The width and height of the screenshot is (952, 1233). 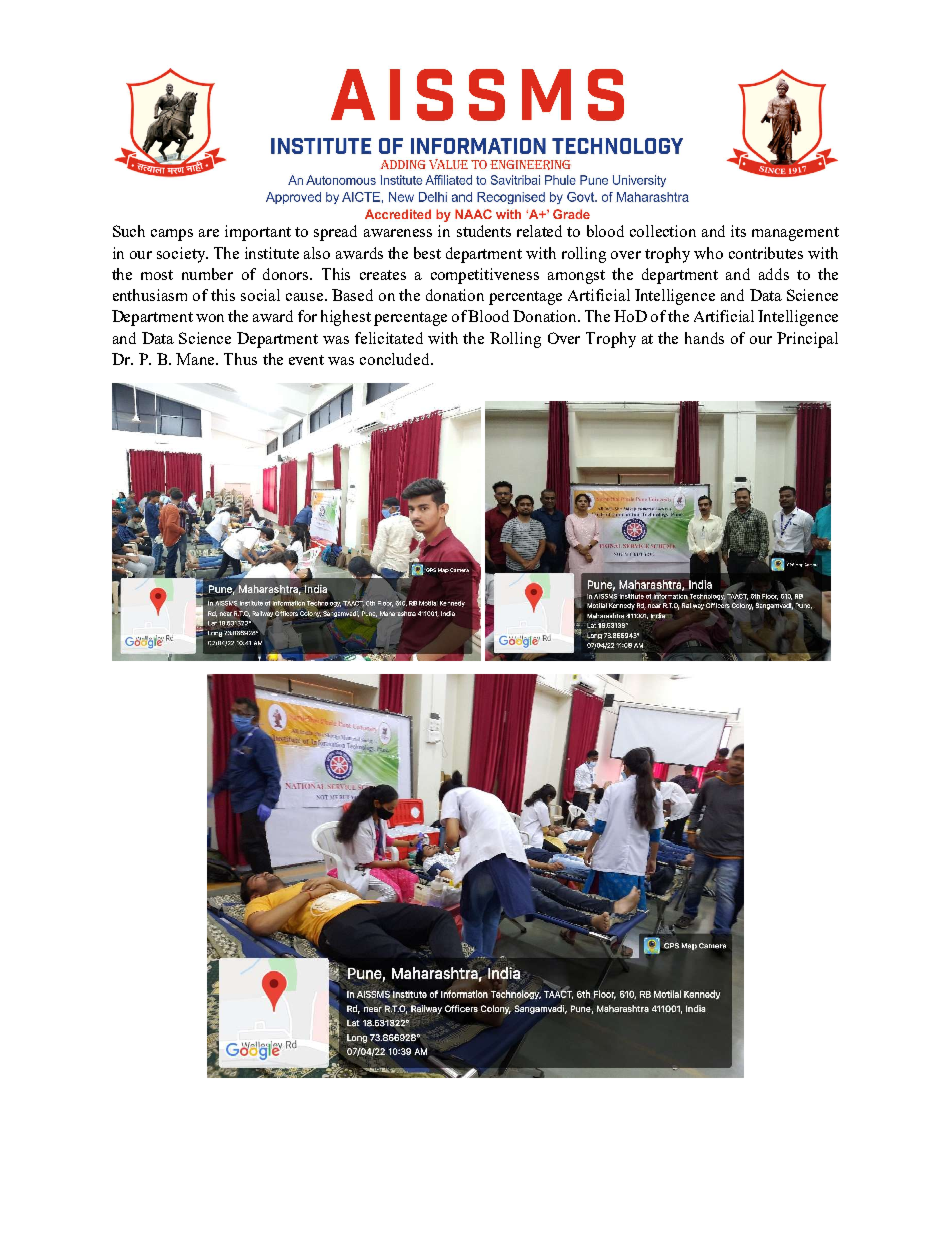 I want to click on students, so click(x=484, y=231).
